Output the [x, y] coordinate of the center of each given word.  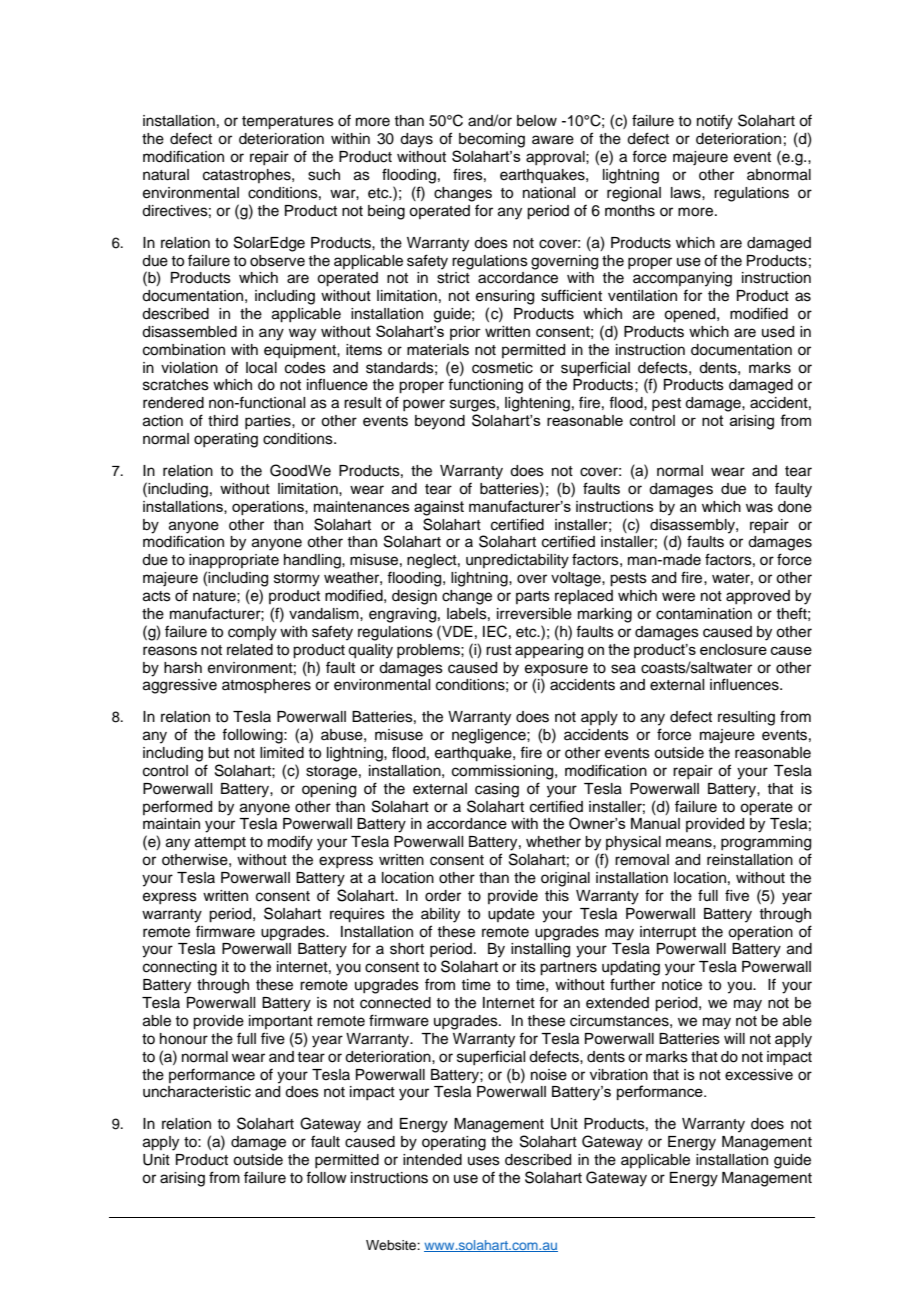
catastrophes [248, 176]
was [759, 508]
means [690, 843]
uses [484, 1161]
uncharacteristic [197, 1092]
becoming [492, 140]
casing [497, 790]
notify [715, 122]
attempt [220, 843]
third [223, 420]
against [439, 508]
